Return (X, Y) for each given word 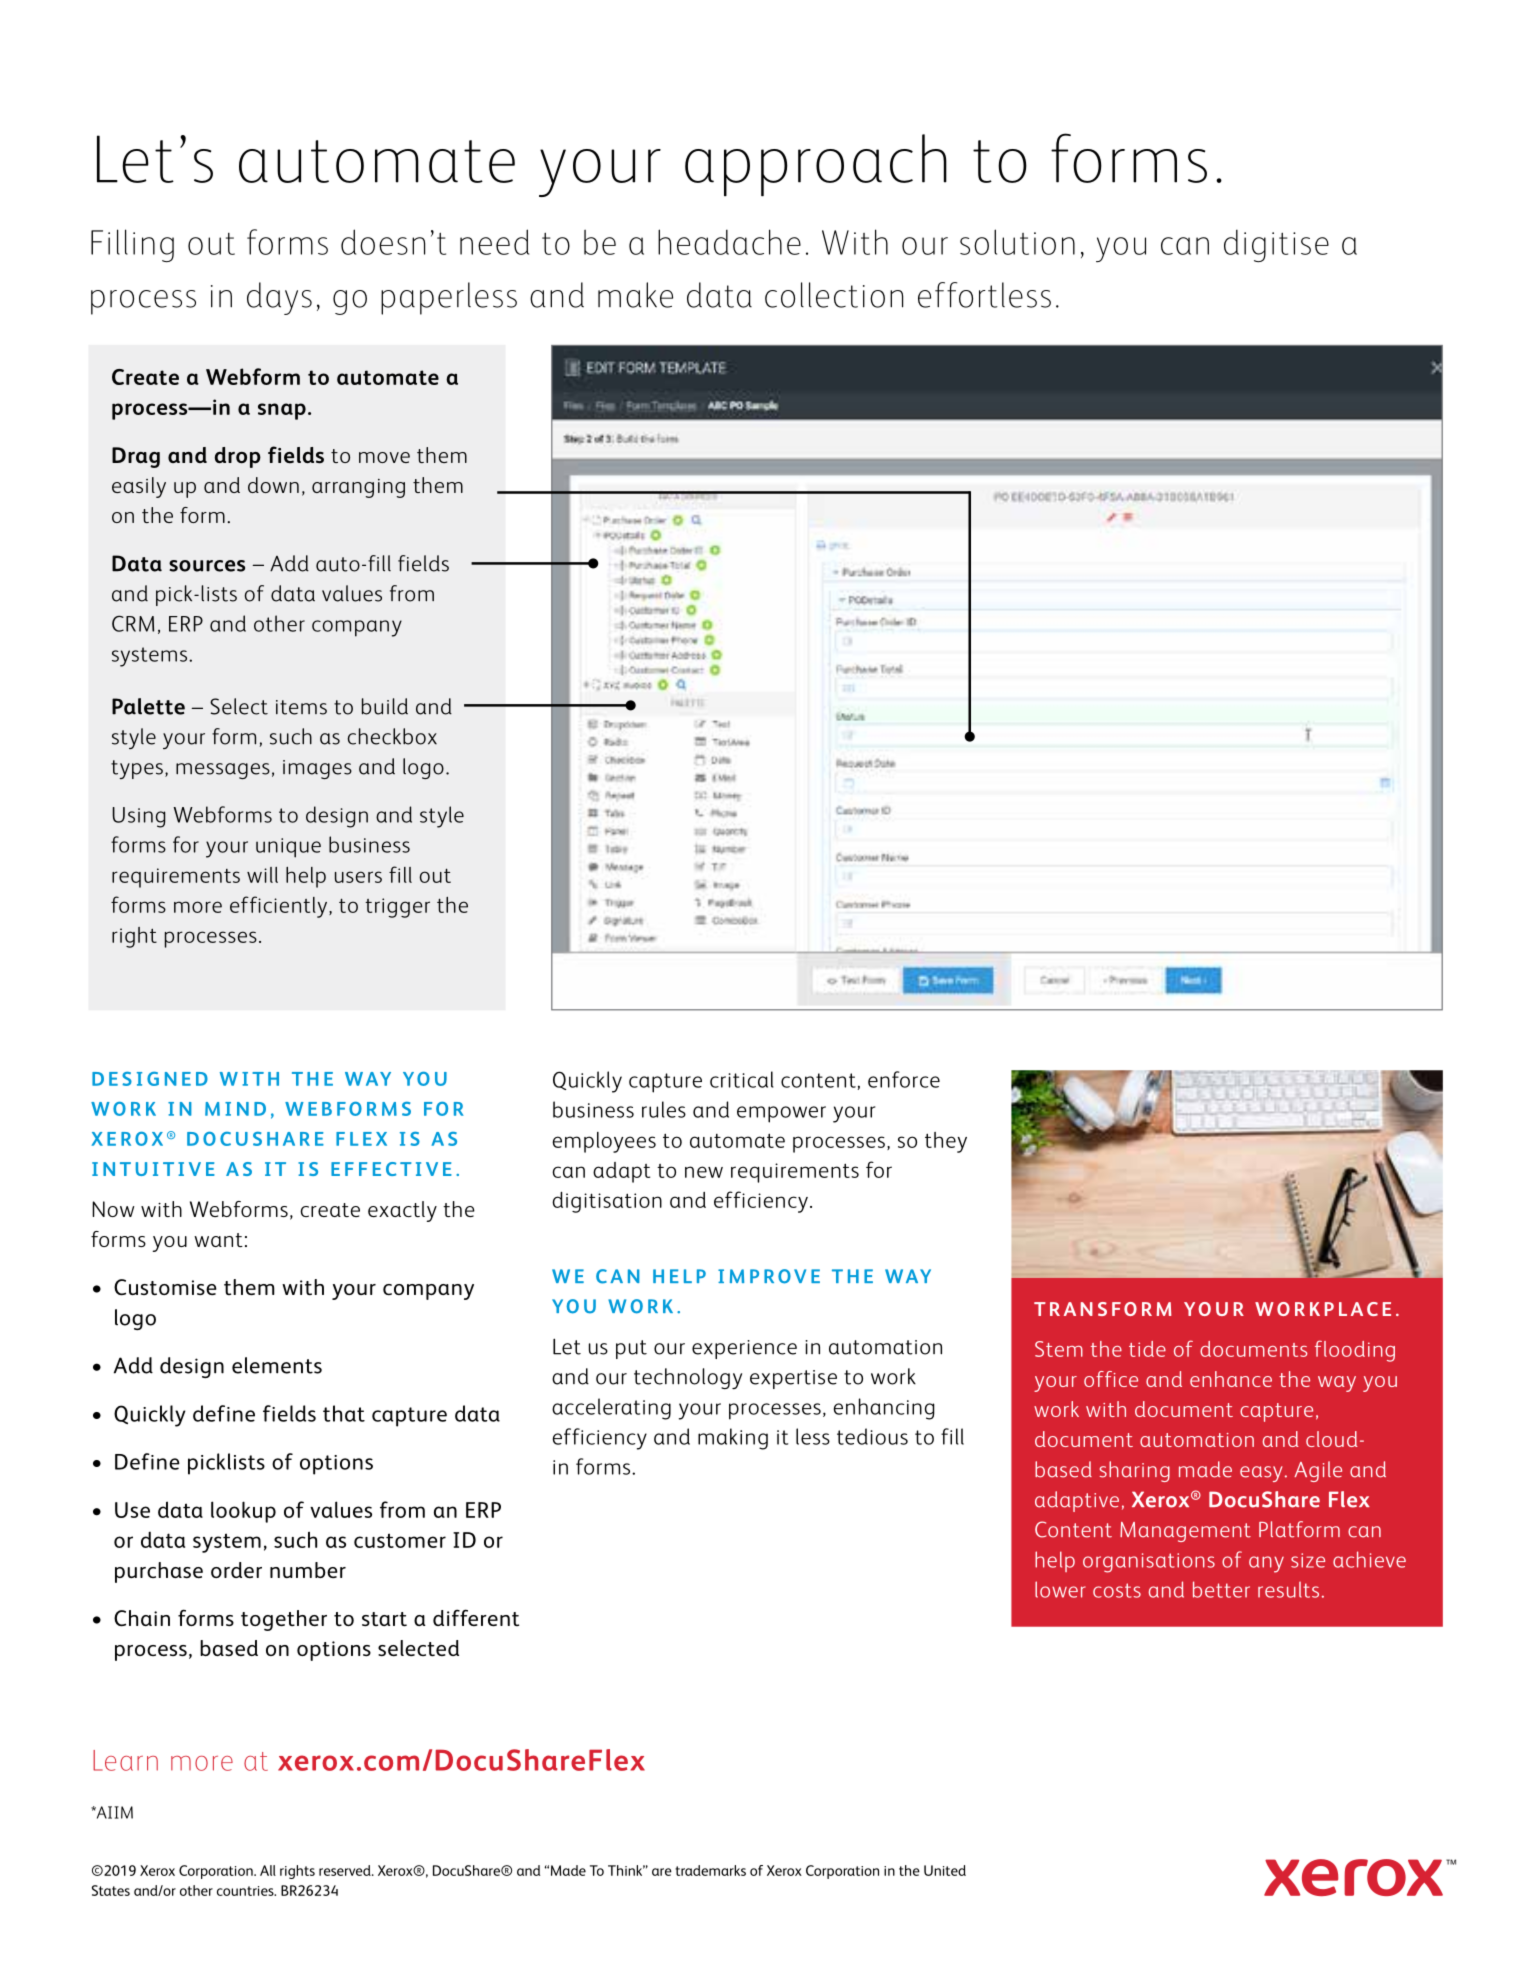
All (268, 1870)
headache (729, 242)
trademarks (710, 1870)
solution (1017, 242)
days (279, 298)
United (945, 1870)
